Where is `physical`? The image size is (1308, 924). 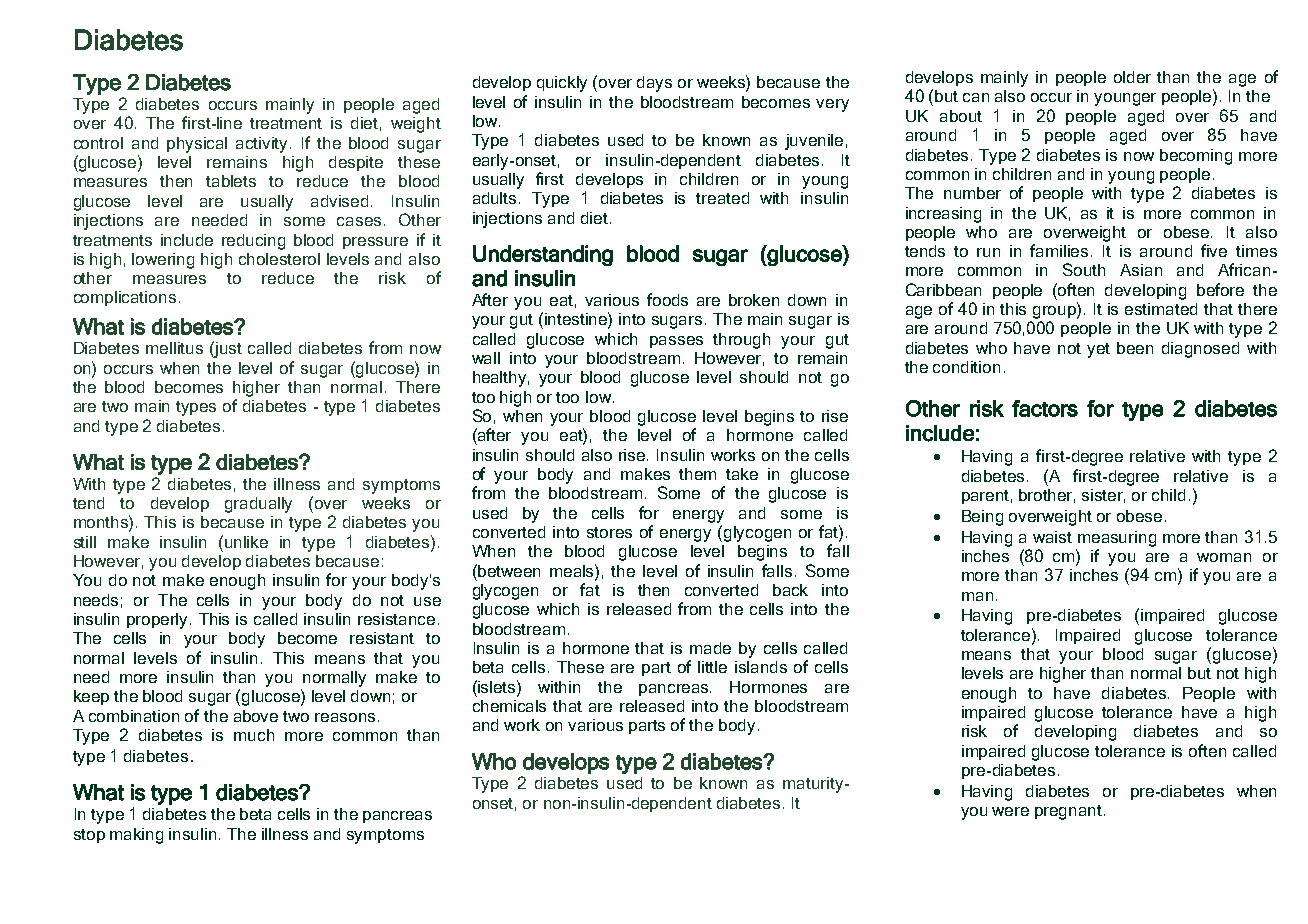 physical is located at coordinates (197, 145).
